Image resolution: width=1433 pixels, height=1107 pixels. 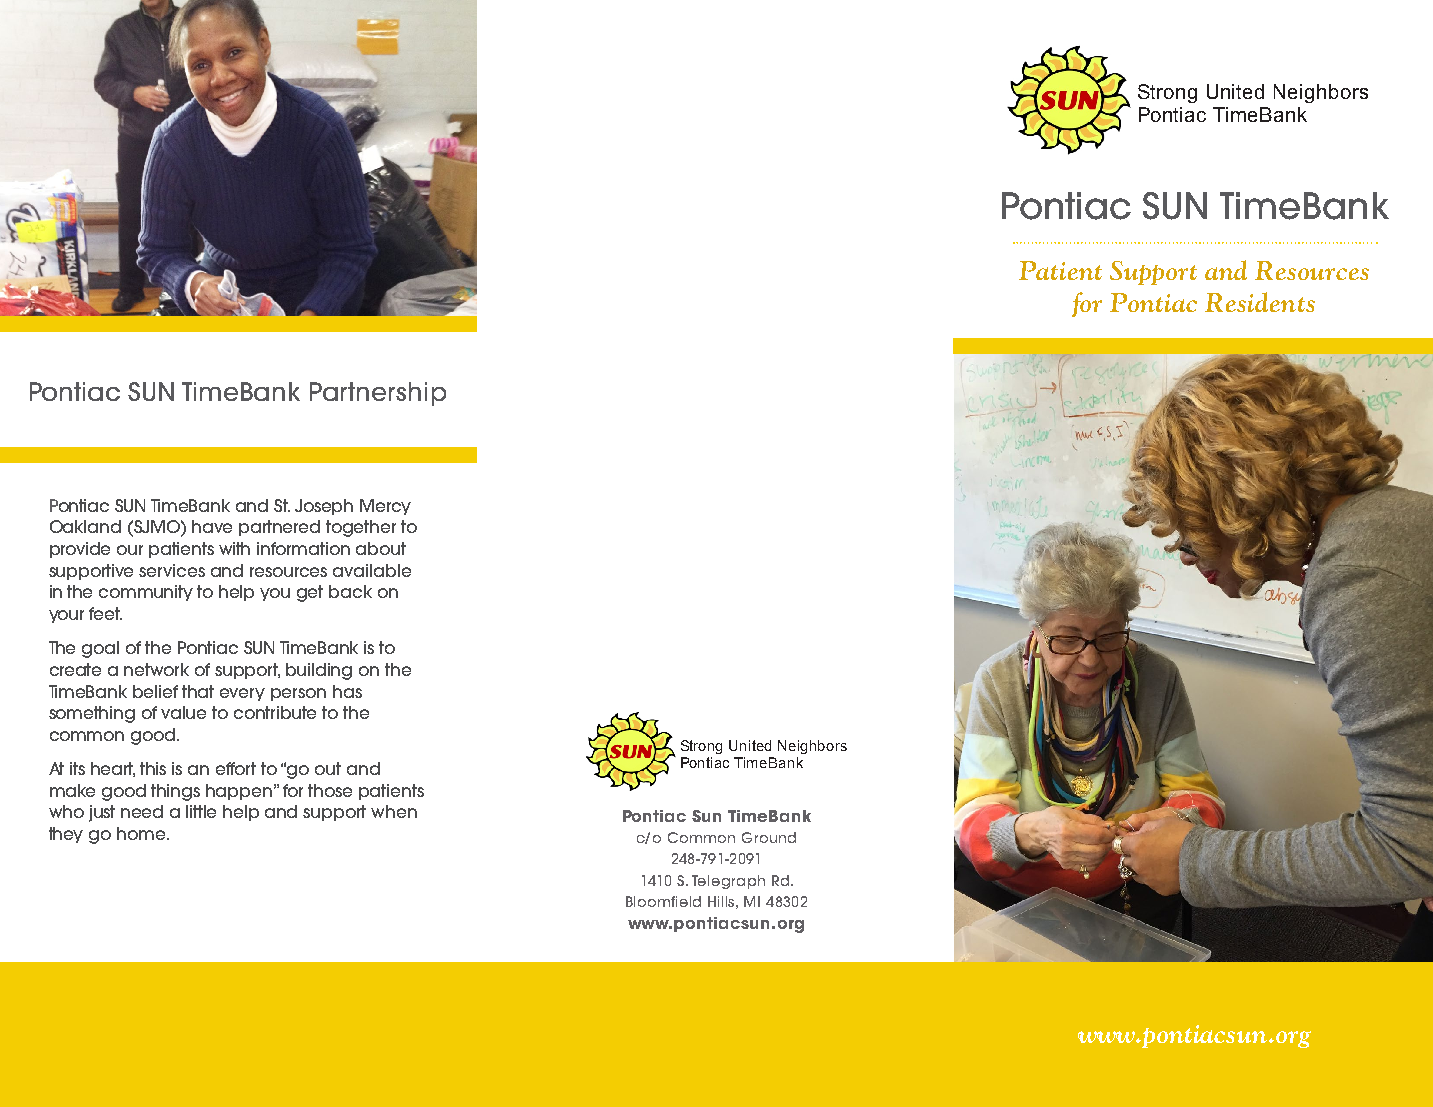 I want to click on Ground, so click(x=769, y=837).
